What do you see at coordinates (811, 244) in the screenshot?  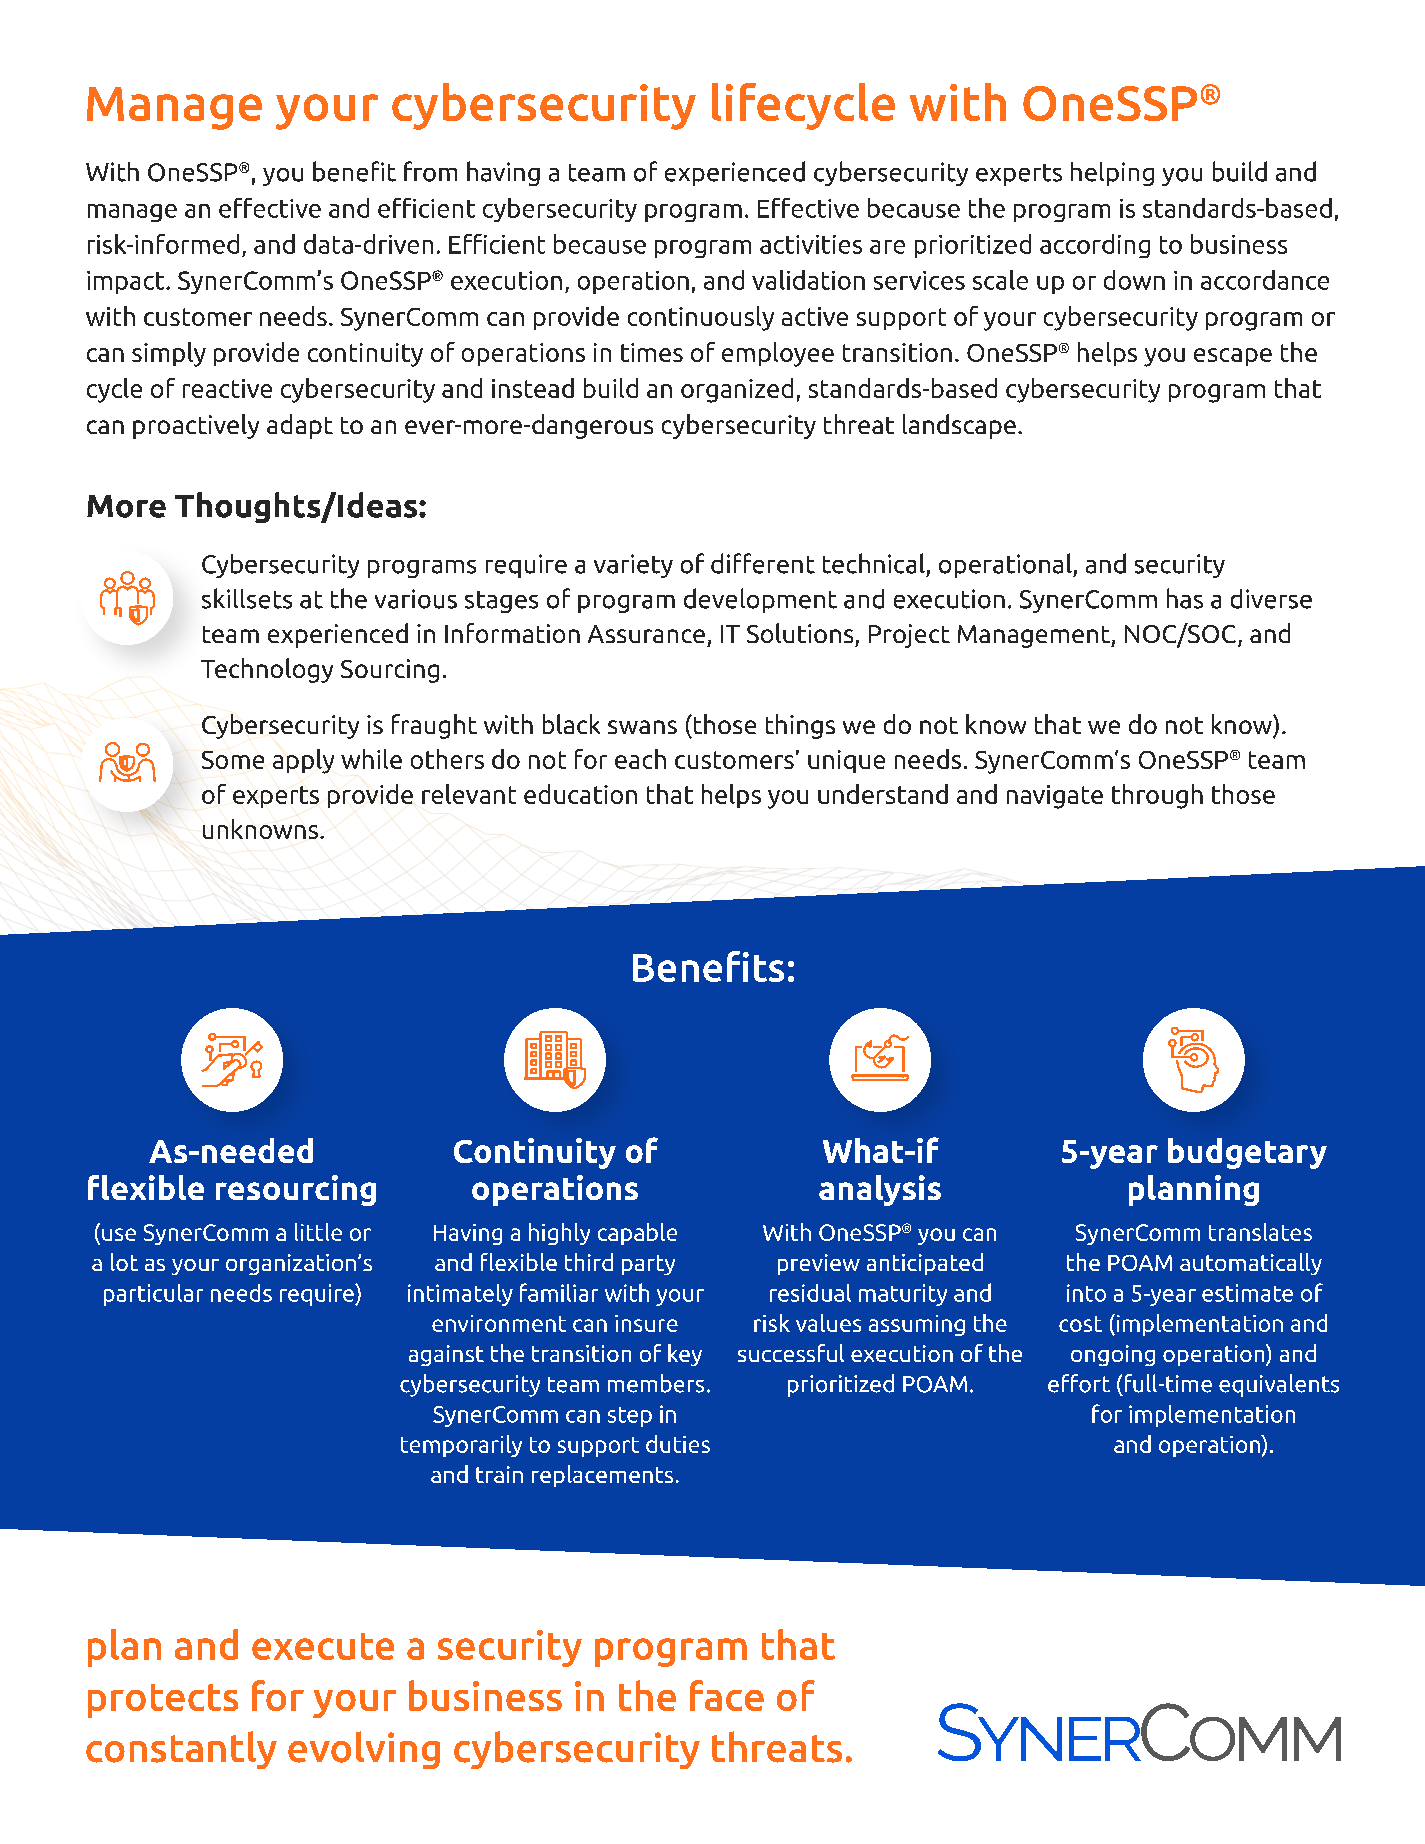 I see `activities` at bounding box center [811, 244].
